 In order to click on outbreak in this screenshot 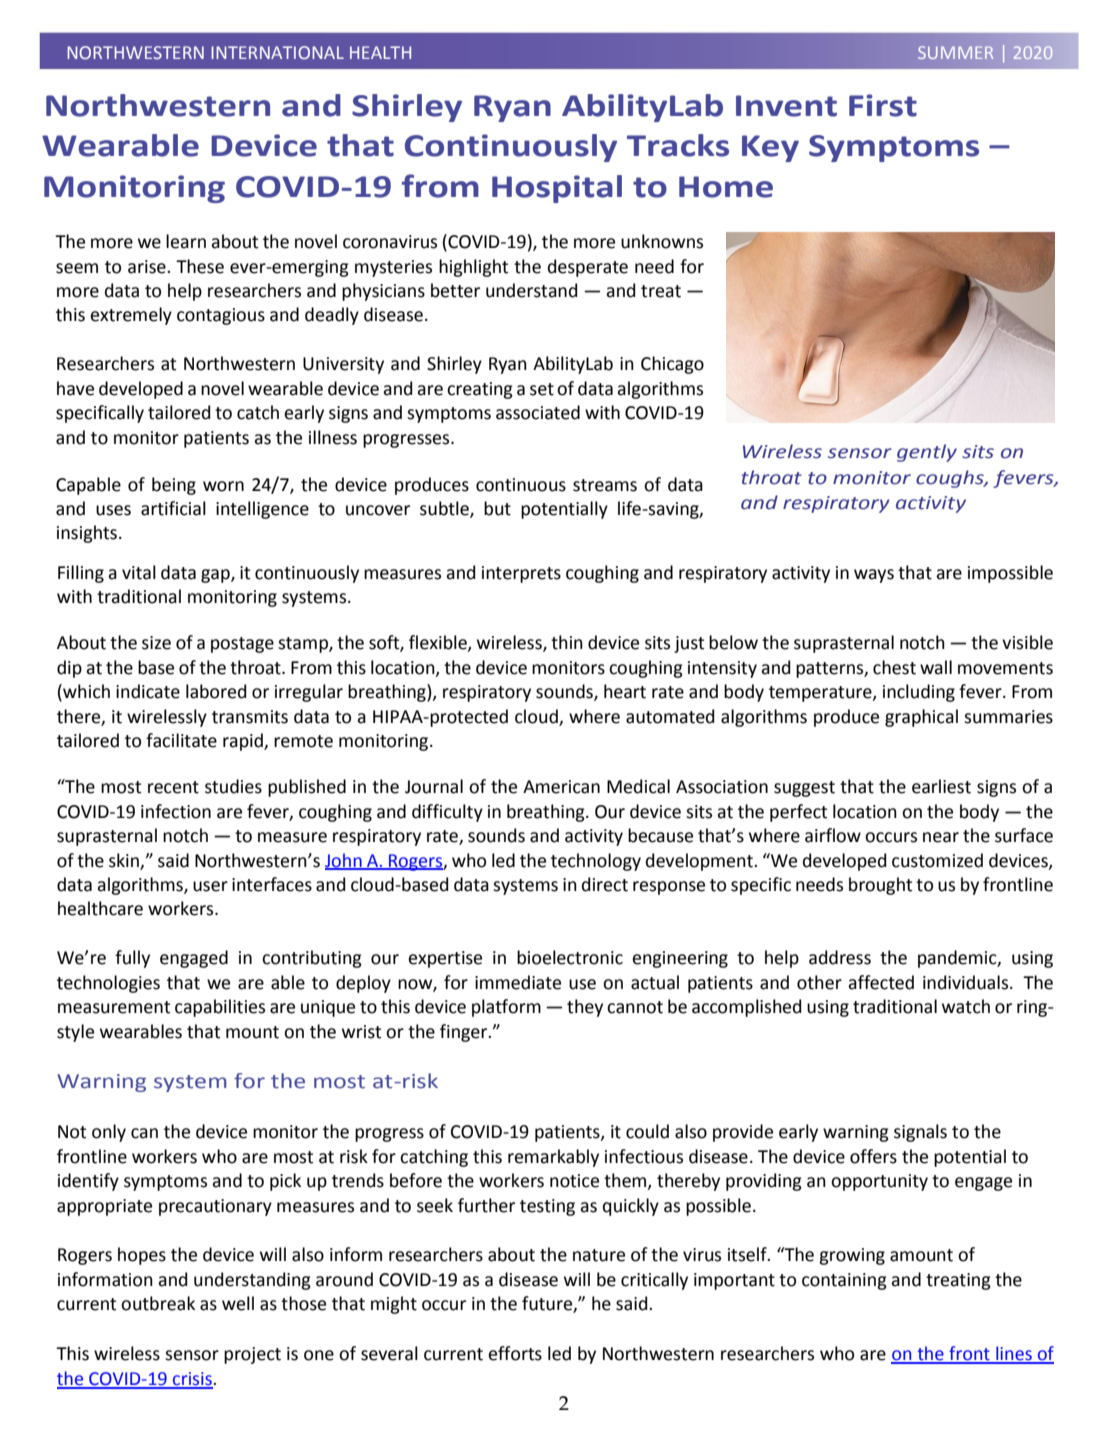, I will do `click(158, 1303)`.
